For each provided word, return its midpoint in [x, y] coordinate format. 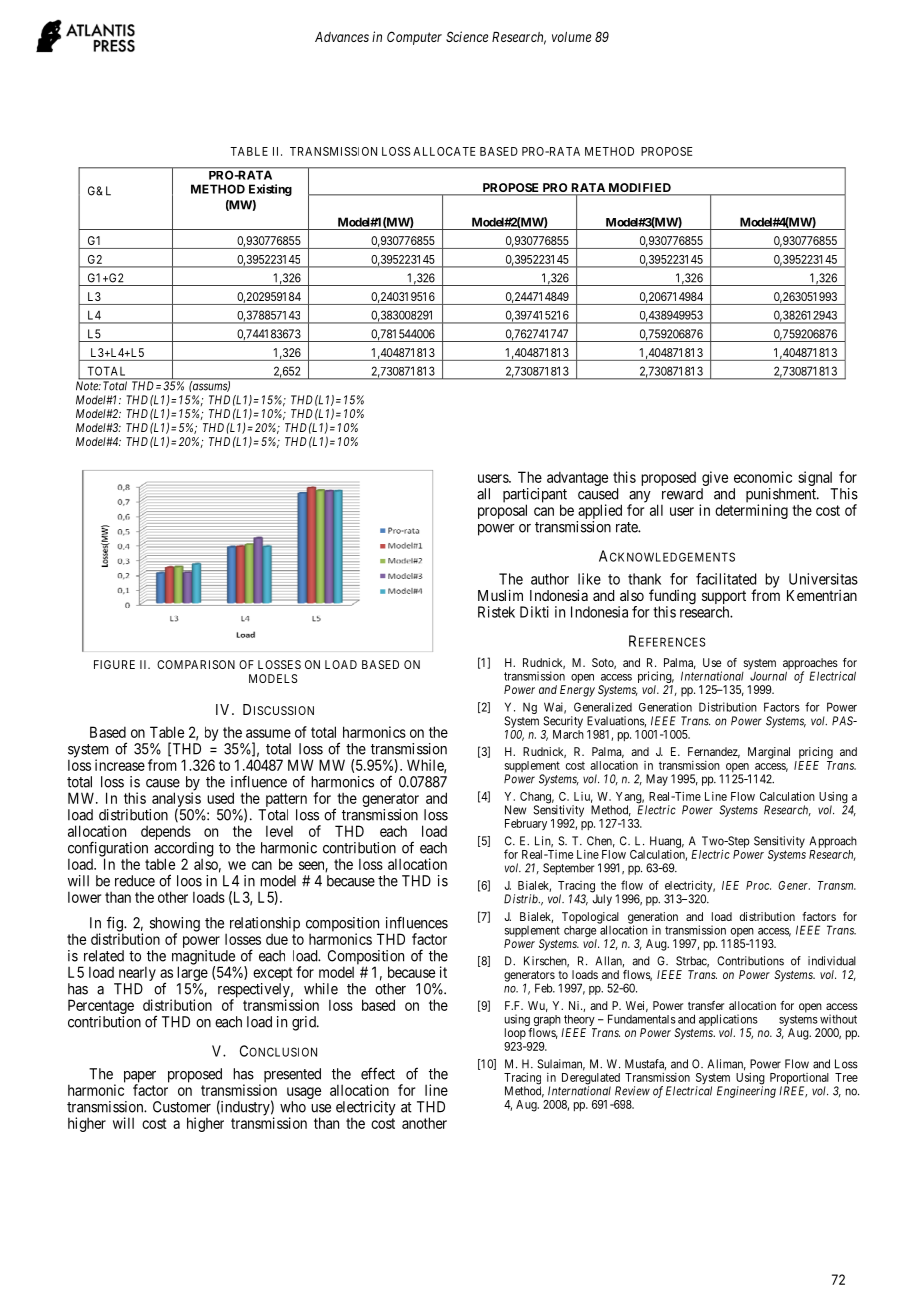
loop [515, 1034]
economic [763, 477]
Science [467, 36]
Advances [342, 37]
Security [563, 722]
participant [535, 496]
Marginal [769, 753]
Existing [270, 190]
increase [120, 765]
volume [571, 37]
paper [140, 1078]
